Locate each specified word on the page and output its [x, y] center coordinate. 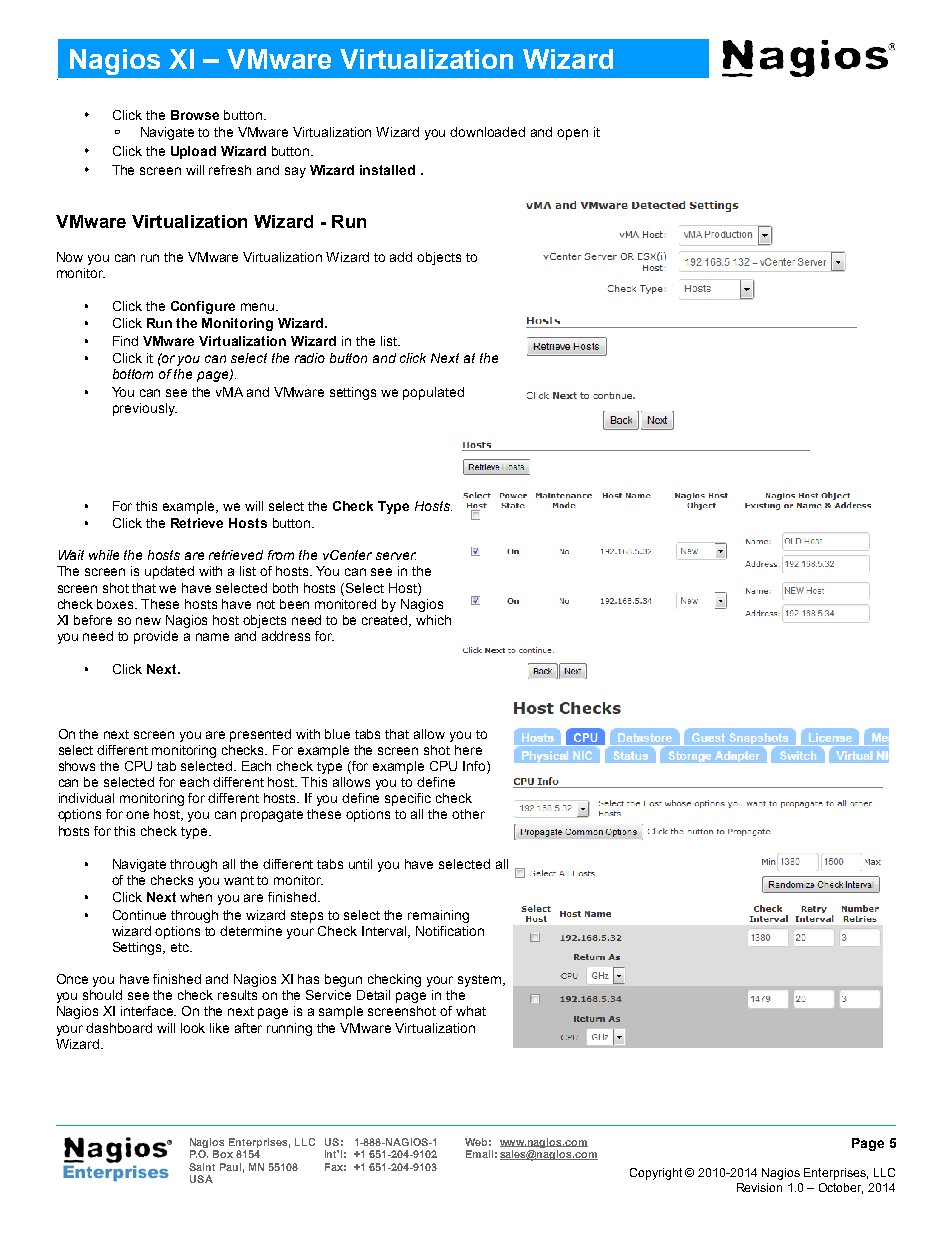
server [396, 556]
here [468, 750]
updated [169, 572]
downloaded [487, 132]
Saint [202, 1167]
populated [433, 393]
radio [310, 358]
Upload [193, 152]
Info [475, 767]
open [572, 134]
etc [181, 947]
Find [125, 341]
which [433, 620]
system [481, 981]
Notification [450, 931]
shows [77, 766]
